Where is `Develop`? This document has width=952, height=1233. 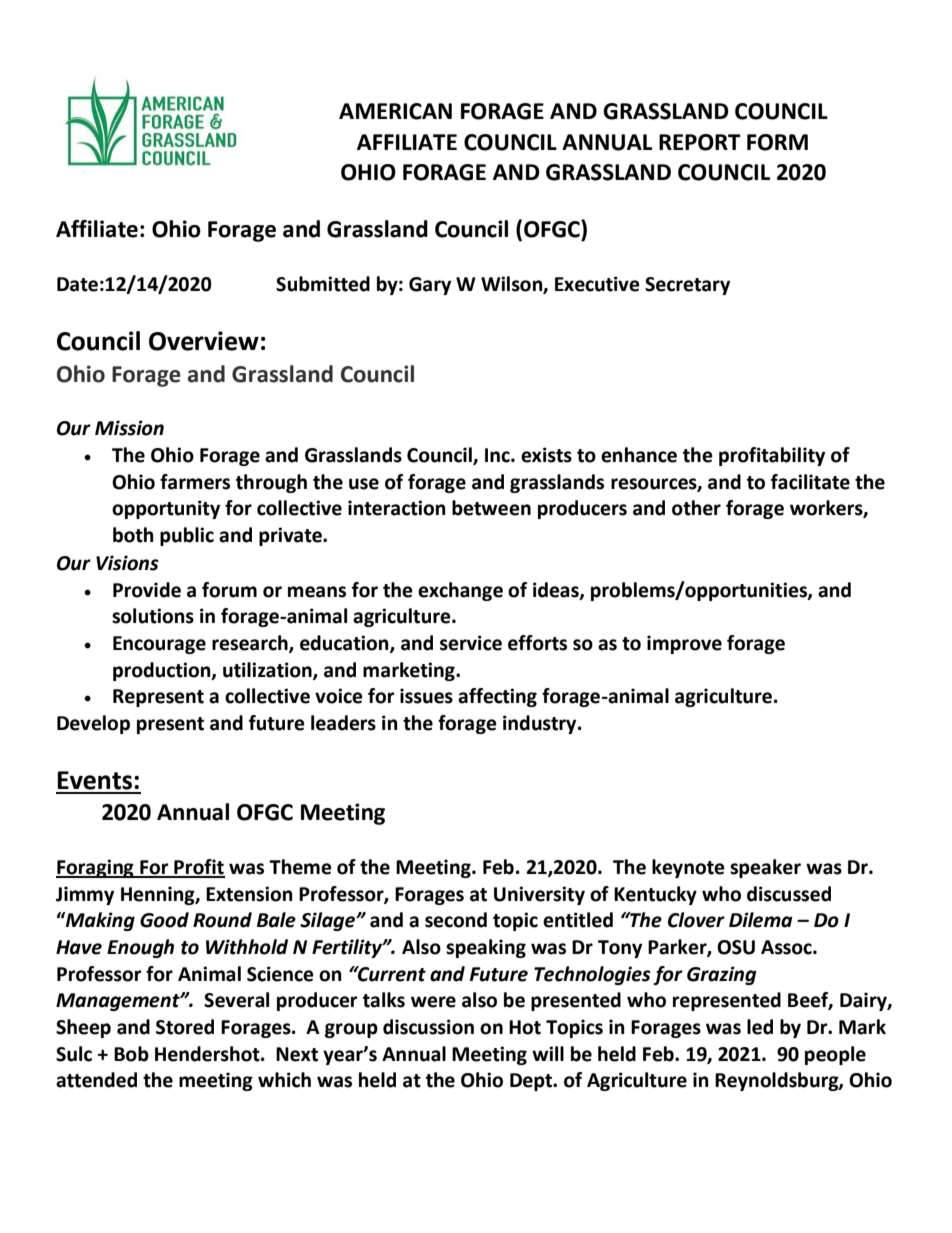
Develop is located at coordinates (93, 724).
